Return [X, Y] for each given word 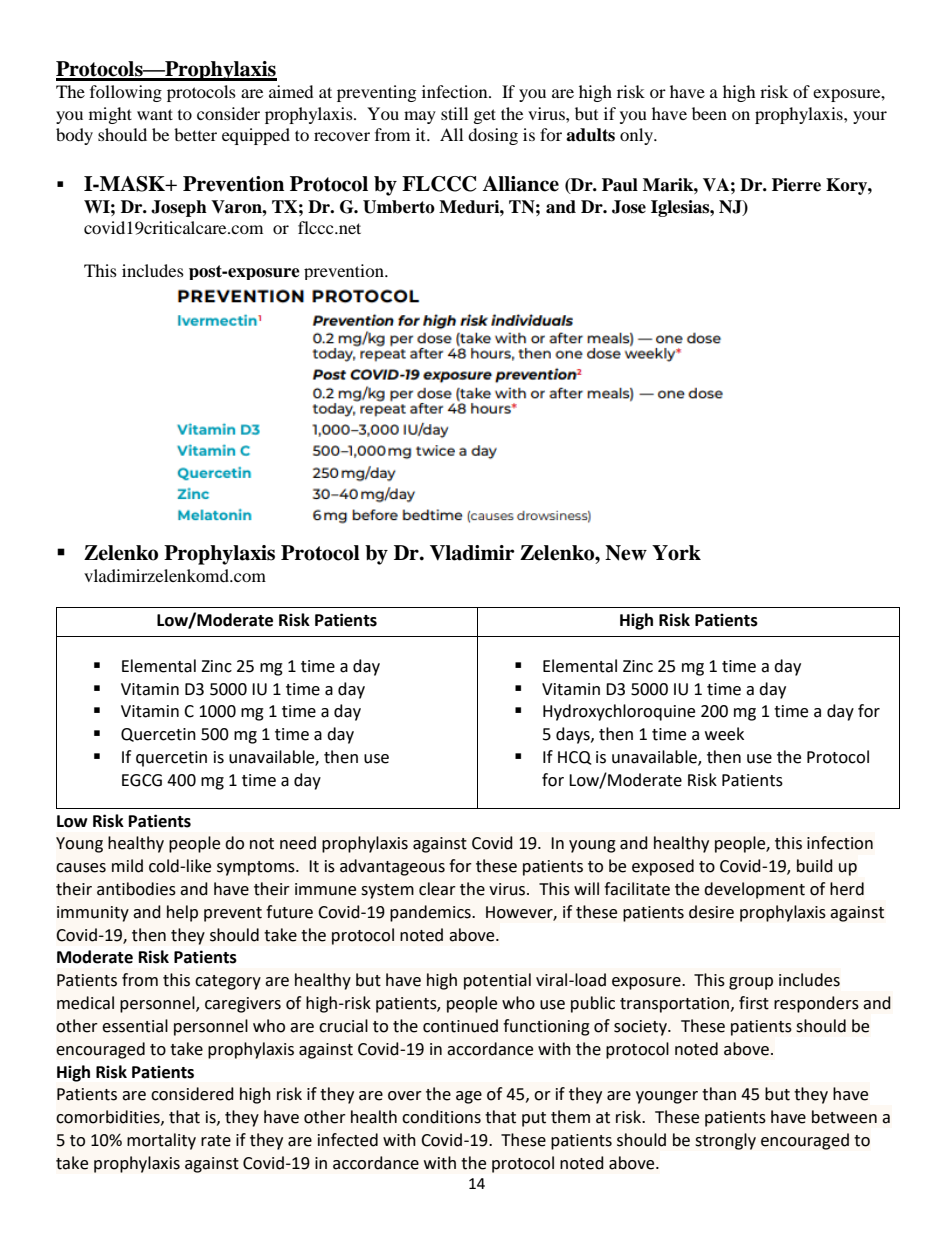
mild [127, 866]
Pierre [796, 185]
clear [437, 889]
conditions [441, 1117]
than [719, 1094]
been [709, 113]
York [676, 553]
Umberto [399, 207]
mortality [161, 1141]
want [155, 114]
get [485, 116]
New [626, 553]
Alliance [520, 184]
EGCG [142, 780]
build [815, 866]
